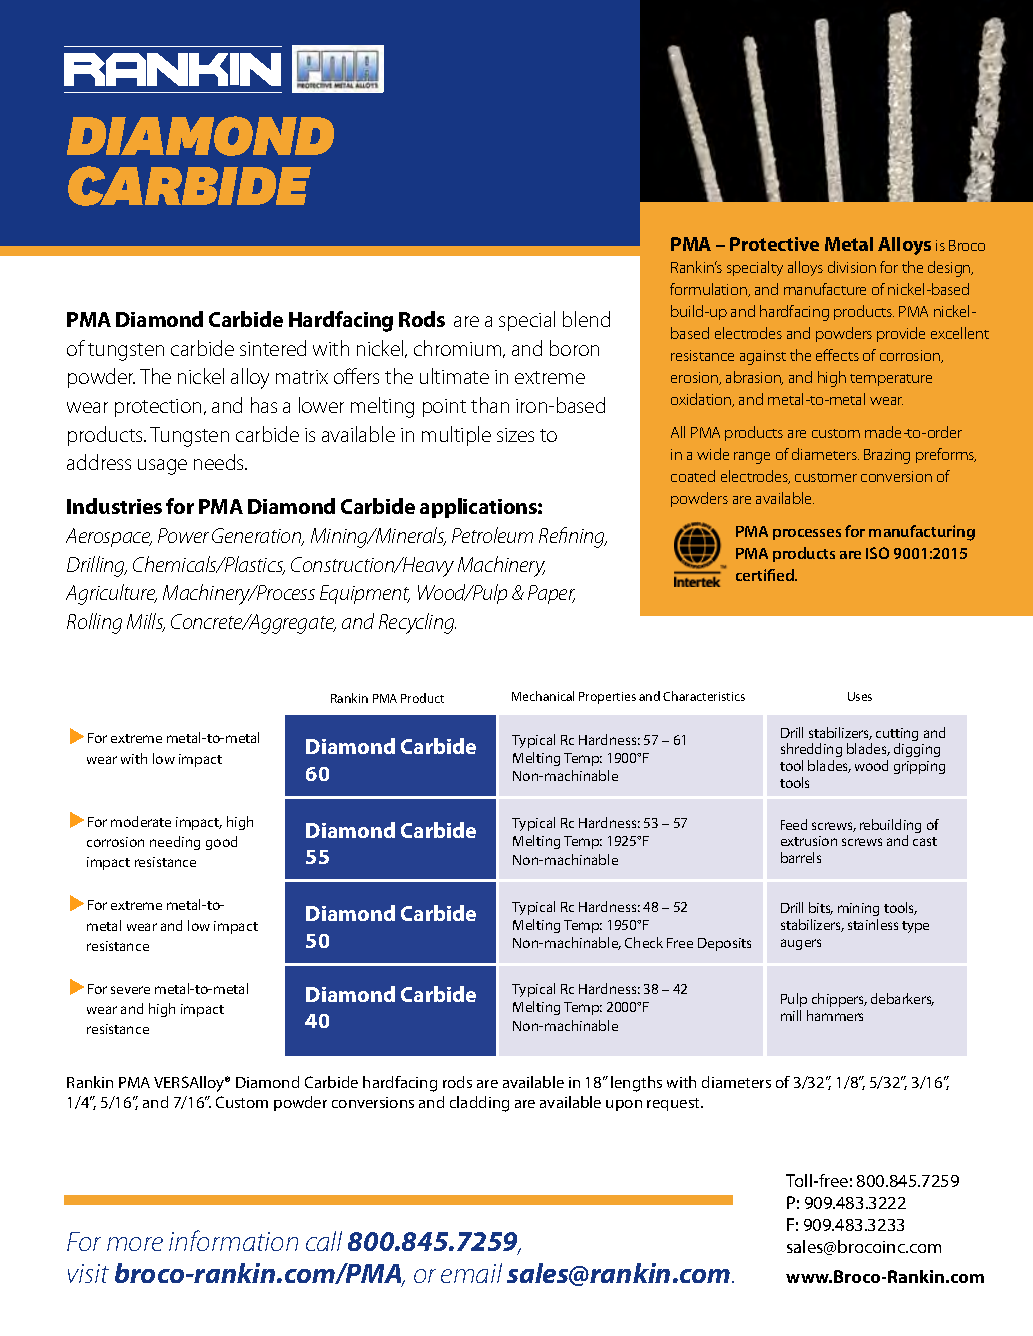 The width and height of the screenshot is (1033, 1336). Describe the element at coordinates (543, 696) in the screenshot. I see `Mechanical` at that location.
